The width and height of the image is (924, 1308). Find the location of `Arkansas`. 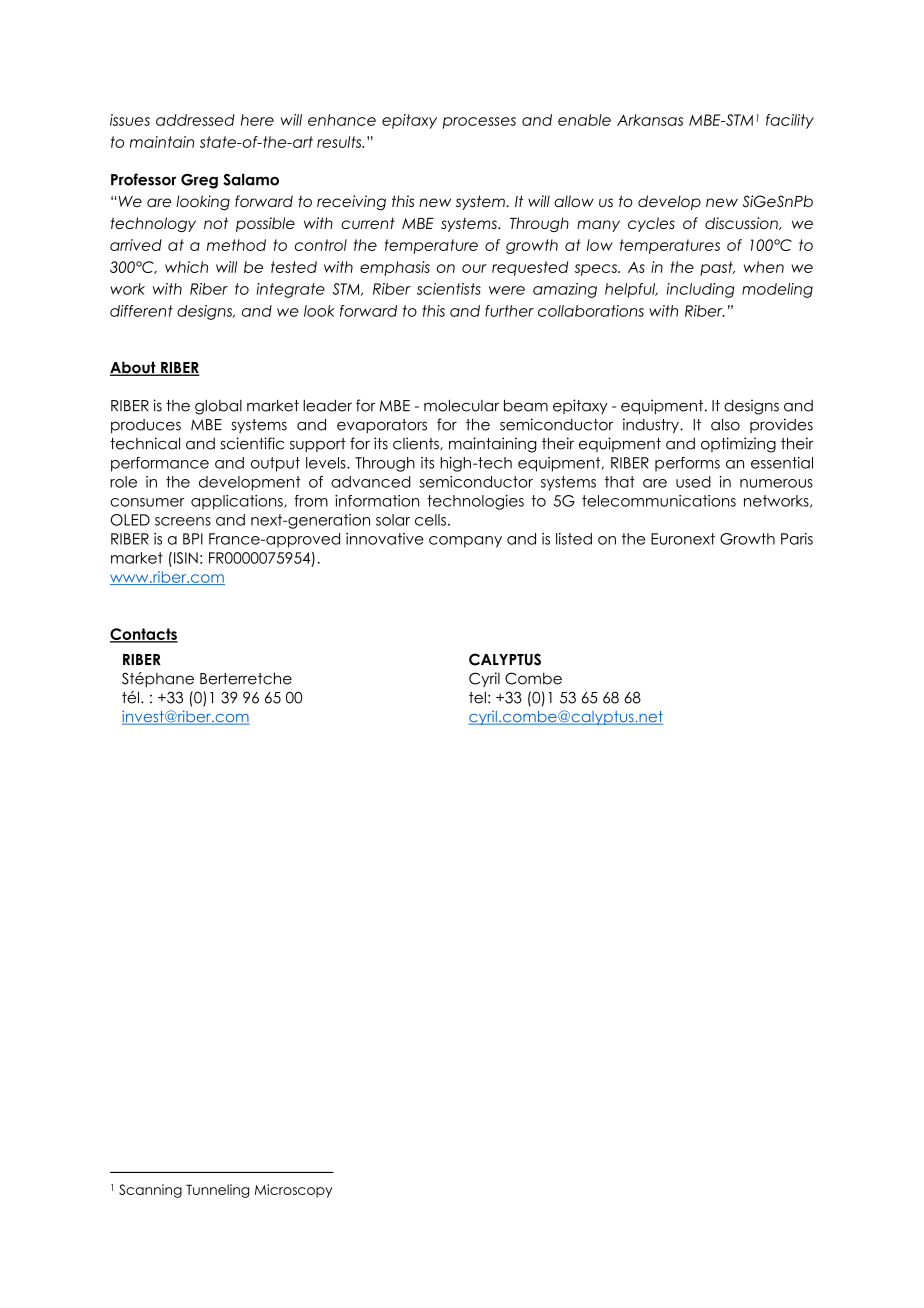

Arkansas is located at coordinates (650, 120).
